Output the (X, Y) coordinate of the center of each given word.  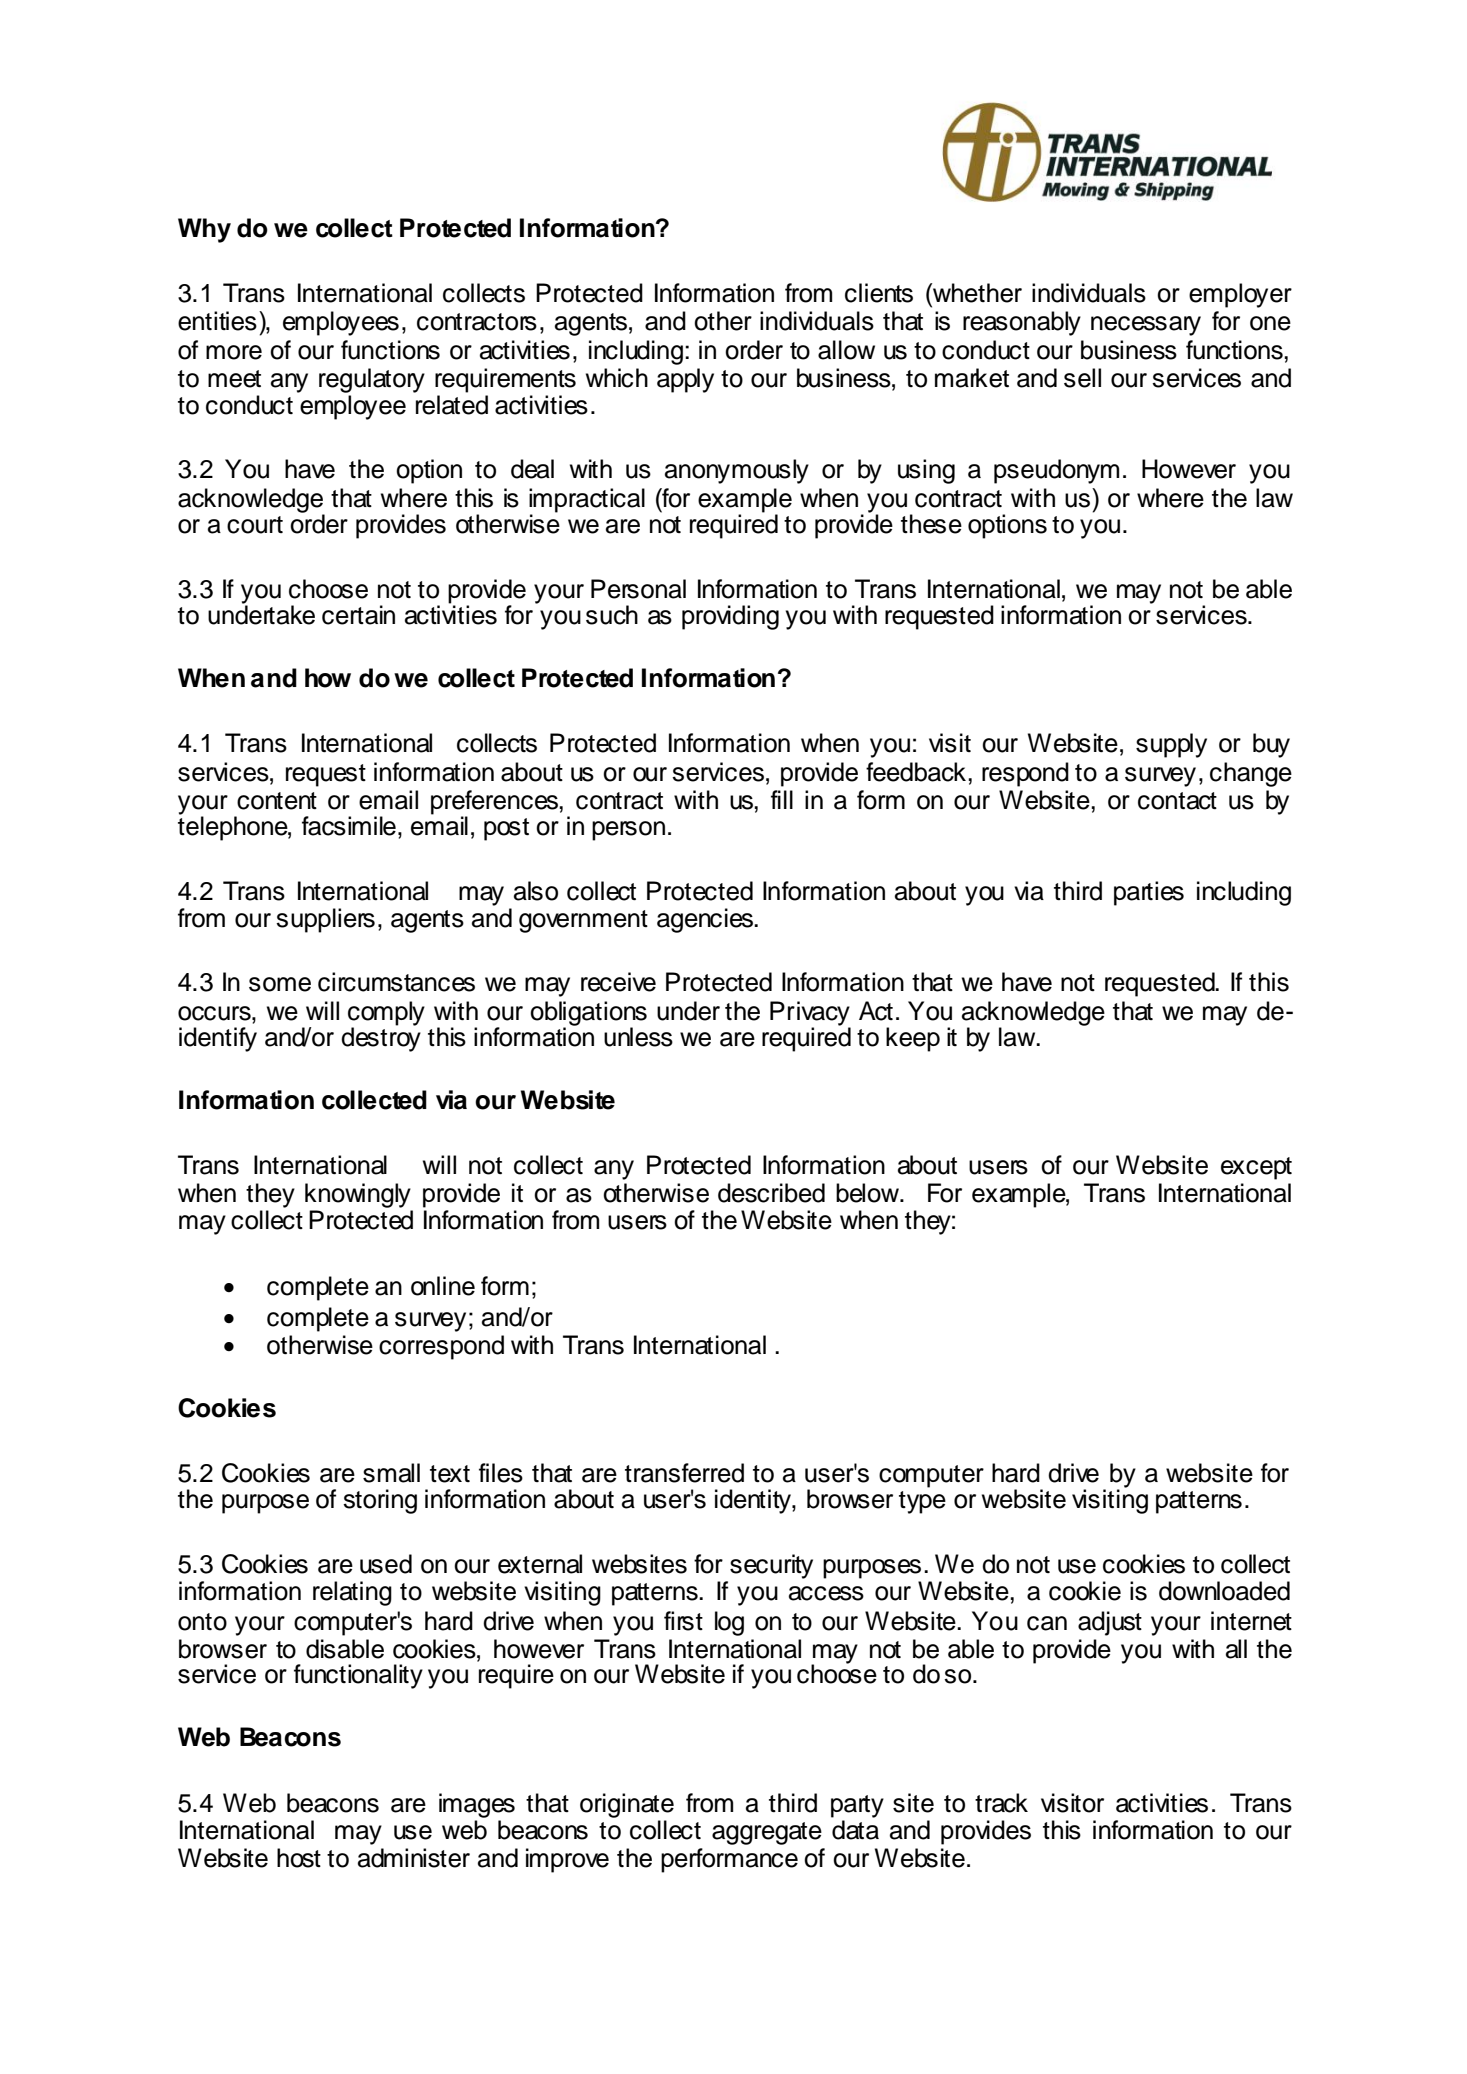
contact (1177, 801)
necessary (1146, 326)
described (771, 1193)
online (443, 1286)
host (299, 1858)
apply (685, 380)
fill (782, 799)
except (1256, 1168)
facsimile (349, 826)
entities (217, 321)
